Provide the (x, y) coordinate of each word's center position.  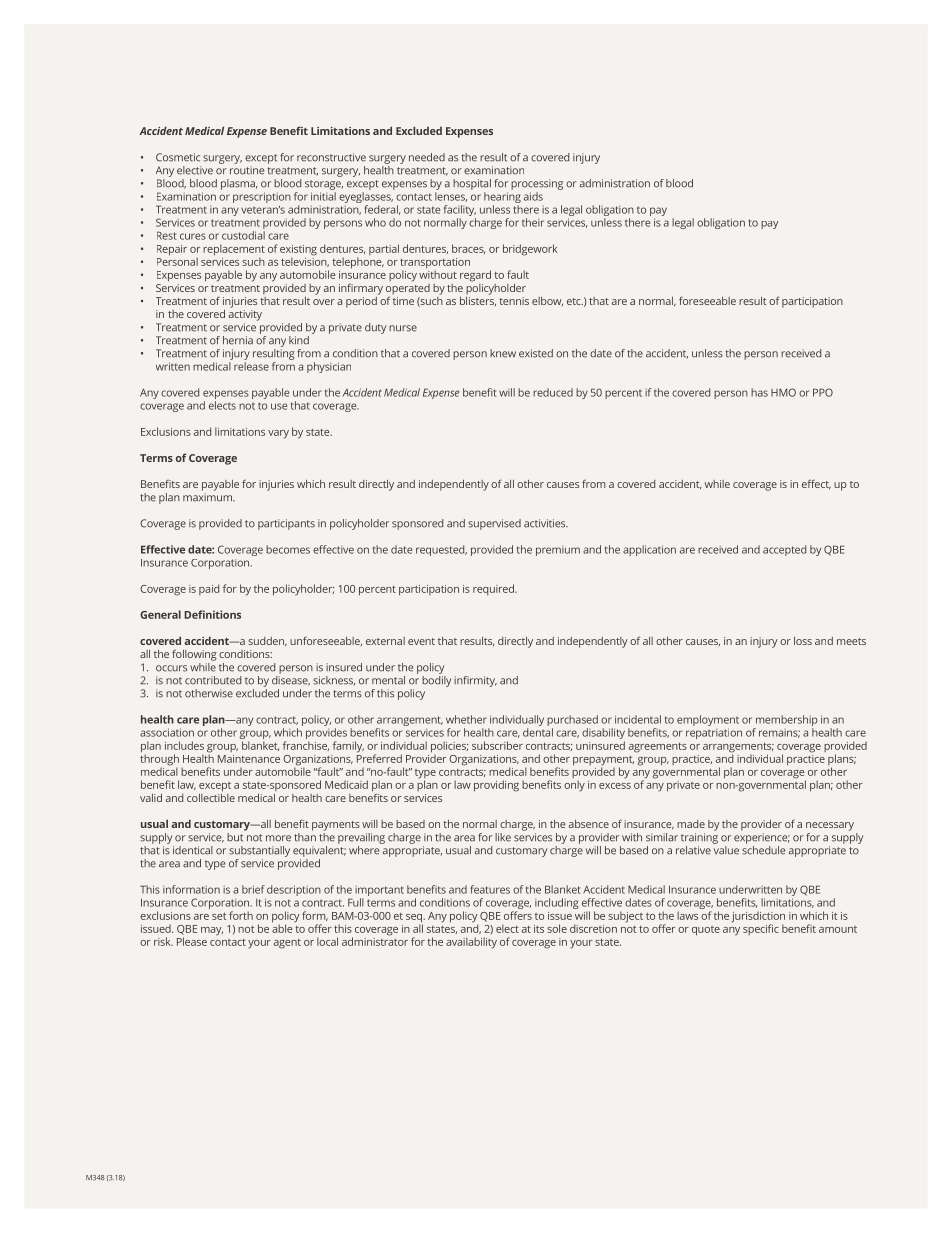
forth (241, 915)
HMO (783, 392)
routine (247, 170)
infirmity (475, 681)
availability (471, 943)
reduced (553, 392)
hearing (502, 197)
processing (537, 184)
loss (803, 641)
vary (278, 434)
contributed (213, 680)
